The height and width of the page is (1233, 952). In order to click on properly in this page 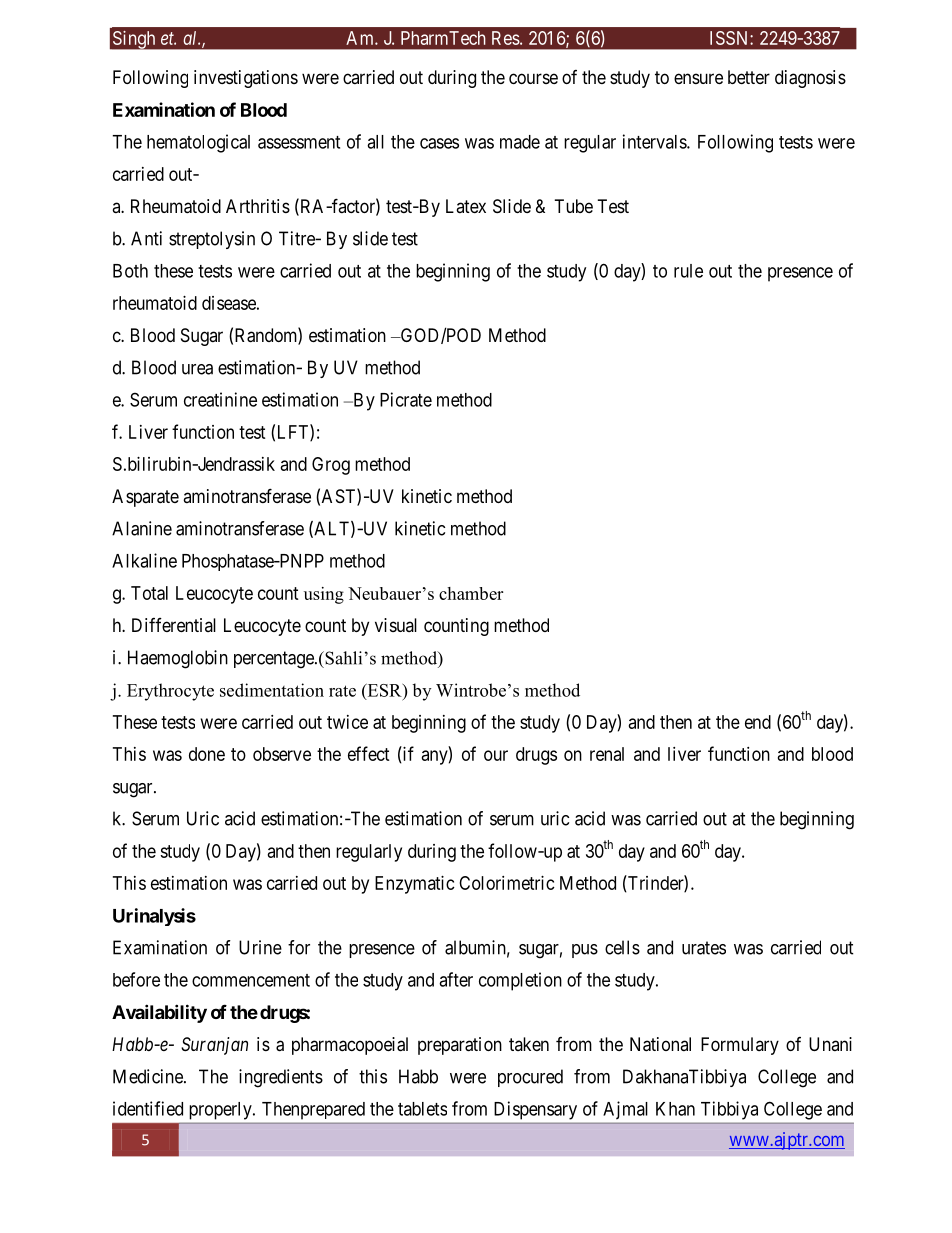, I will do `click(222, 1111)`.
